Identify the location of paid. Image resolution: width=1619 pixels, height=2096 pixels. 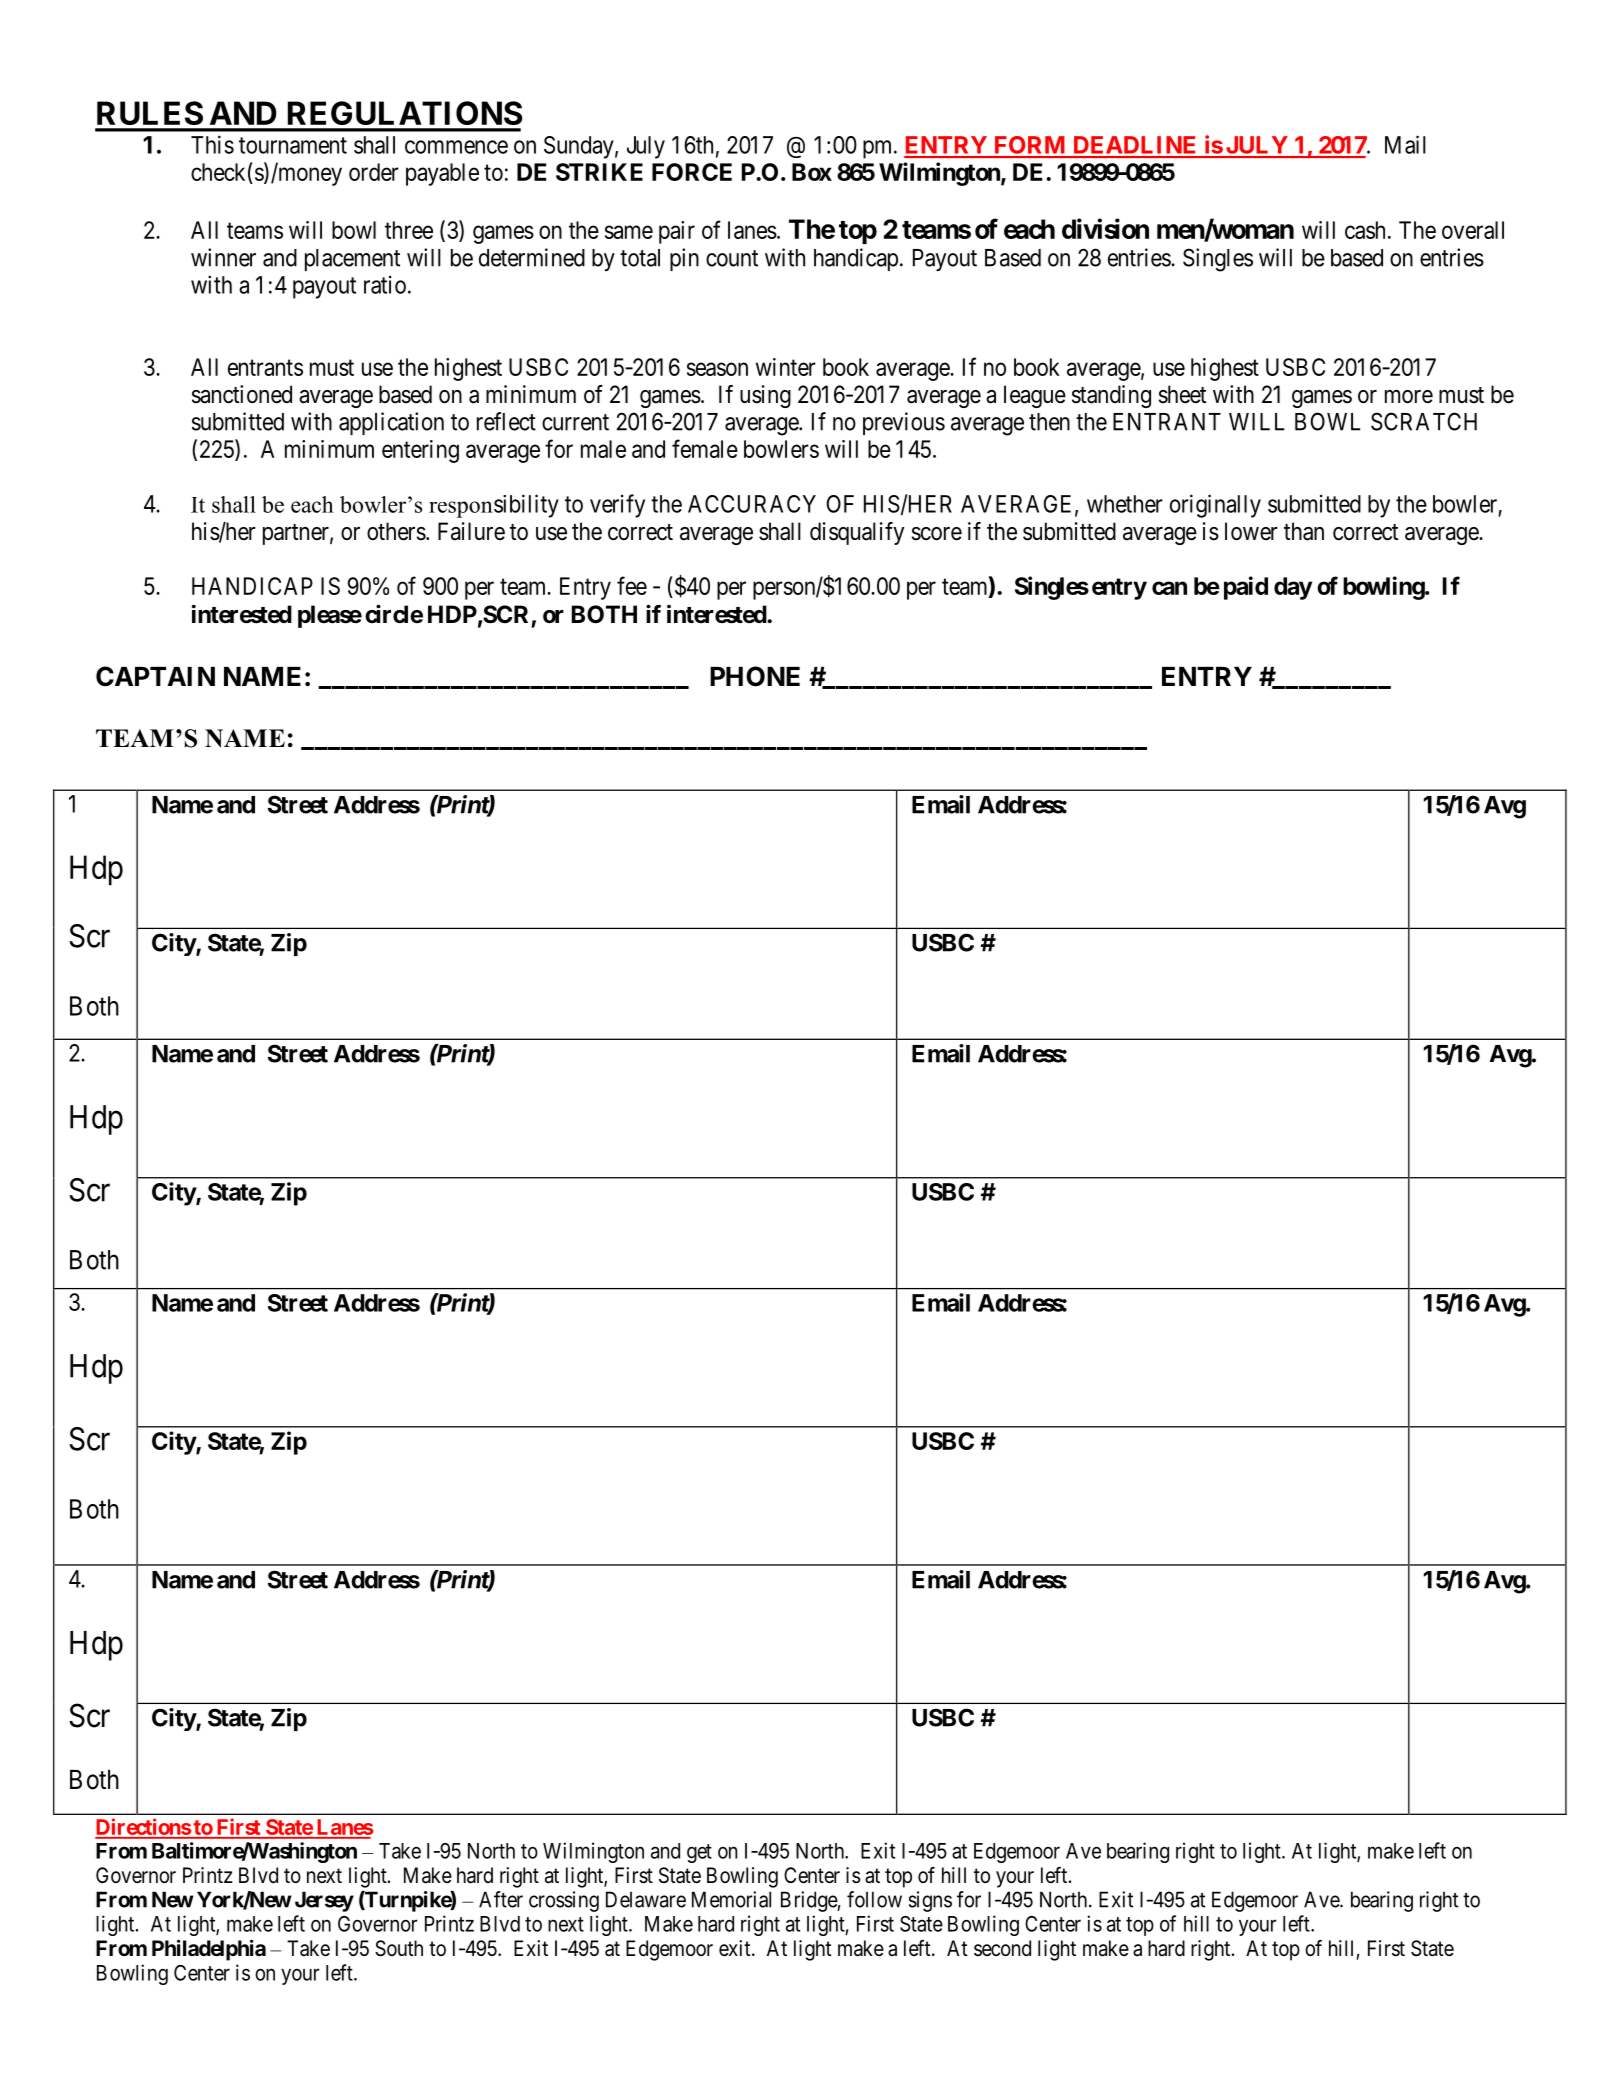
(1246, 588).
